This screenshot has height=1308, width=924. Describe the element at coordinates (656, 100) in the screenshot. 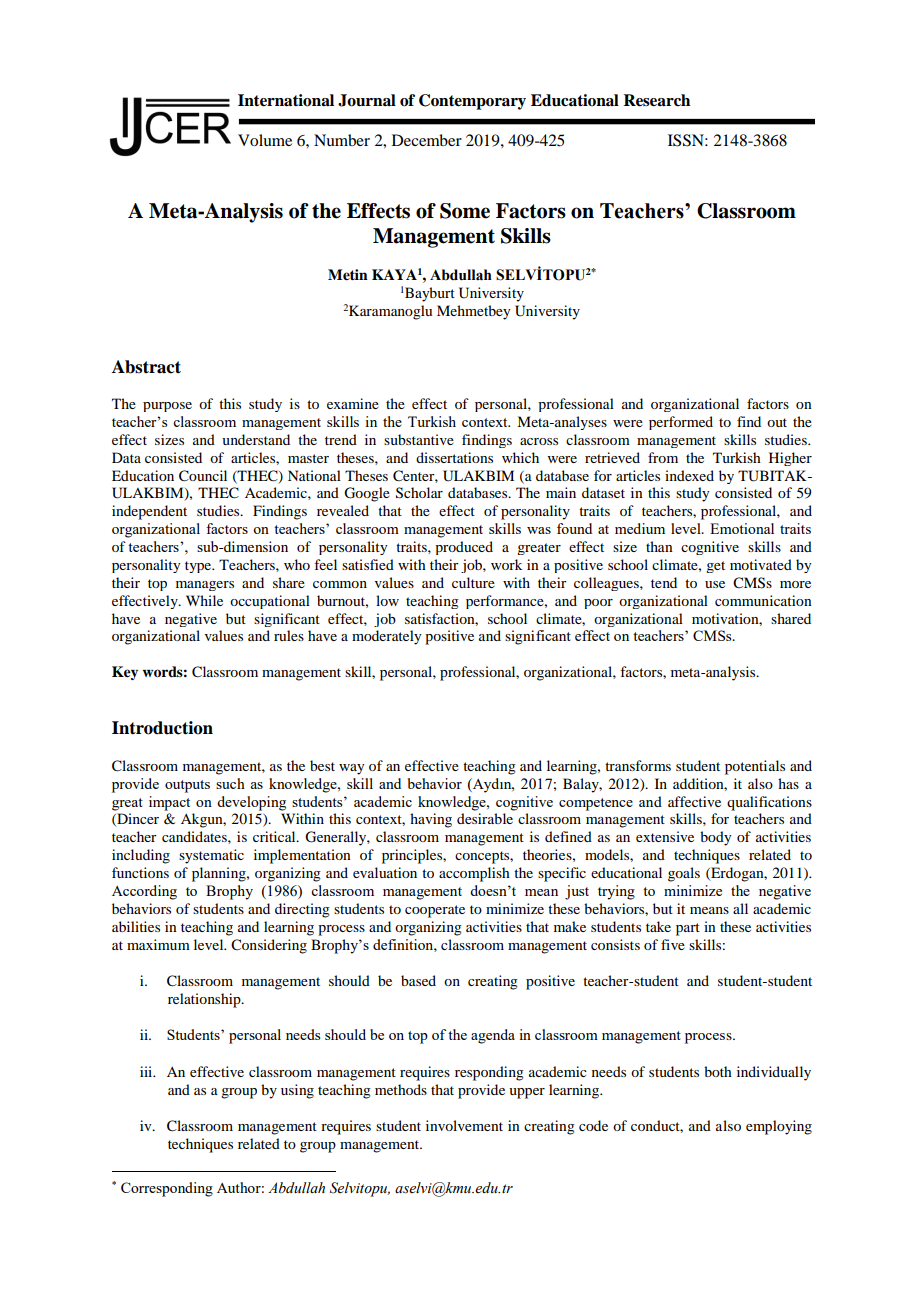

I see `Research` at that location.
